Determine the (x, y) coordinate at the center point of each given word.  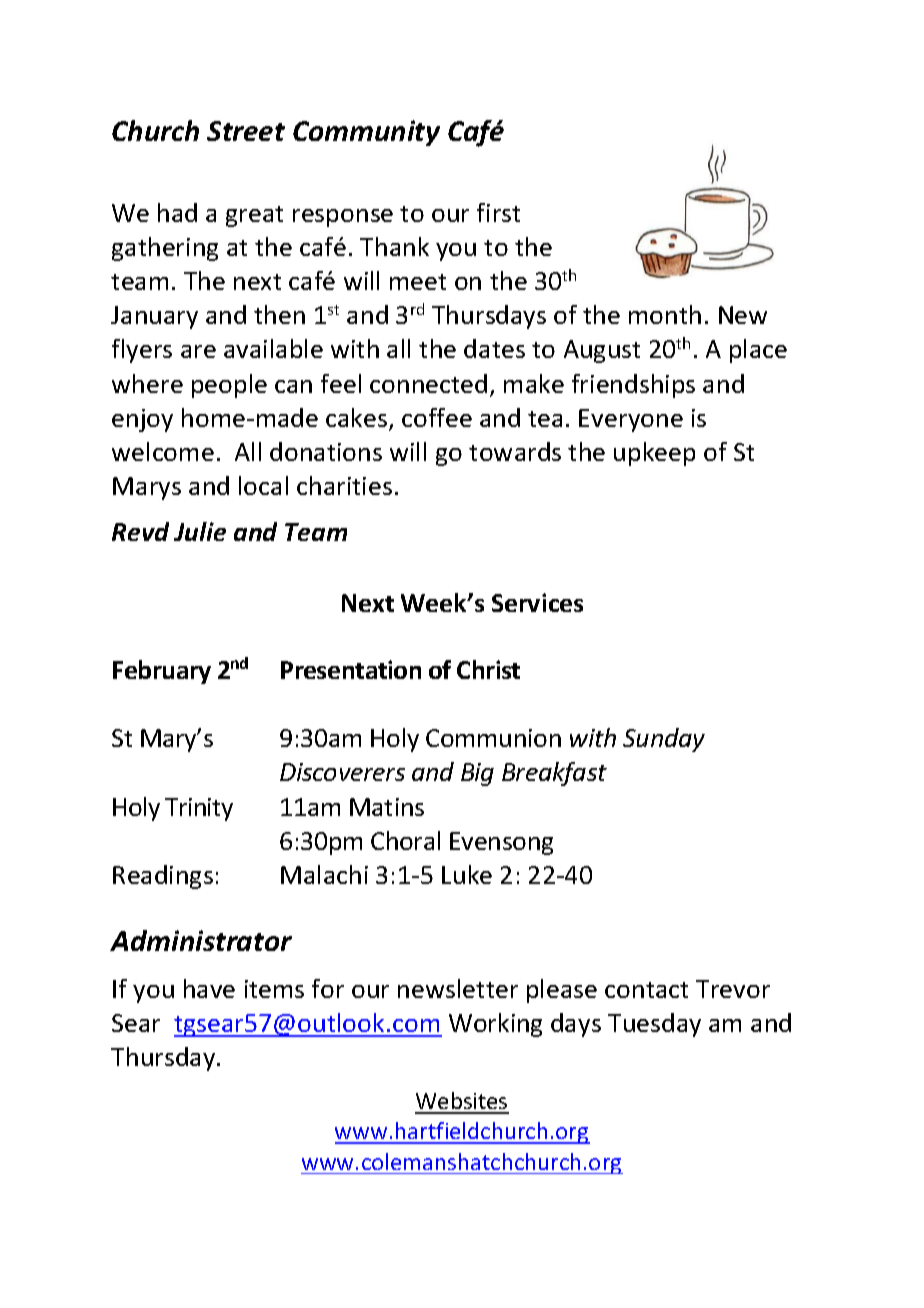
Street (246, 131)
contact (646, 990)
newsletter (458, 988)
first (498, 212)
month (665, 314)
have (209, 988)
